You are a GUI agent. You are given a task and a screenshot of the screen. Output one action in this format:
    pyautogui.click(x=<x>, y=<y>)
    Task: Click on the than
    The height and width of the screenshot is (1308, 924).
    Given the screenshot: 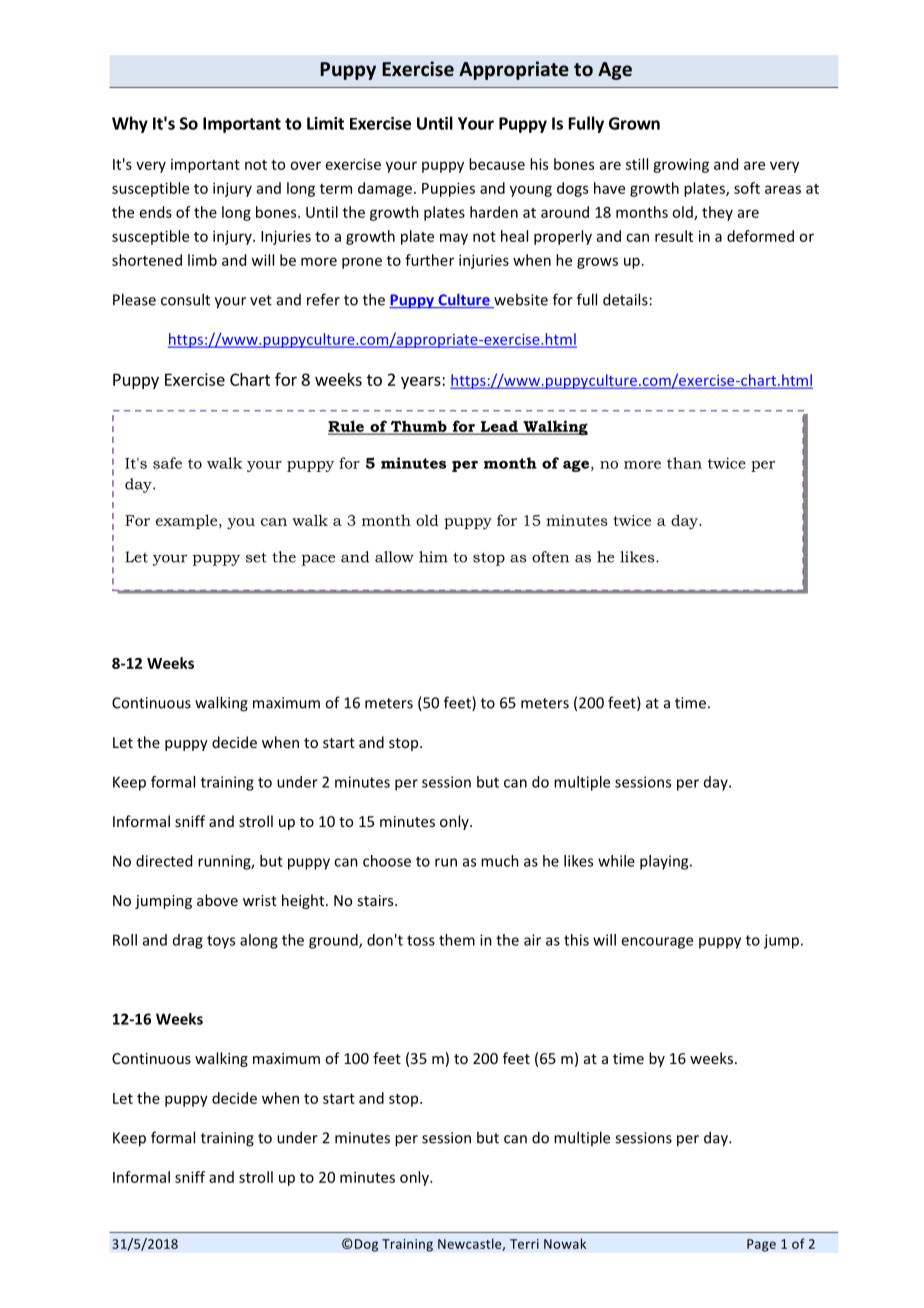 What is the action you would take?
    pyautogui.click(x=684, y=463)
